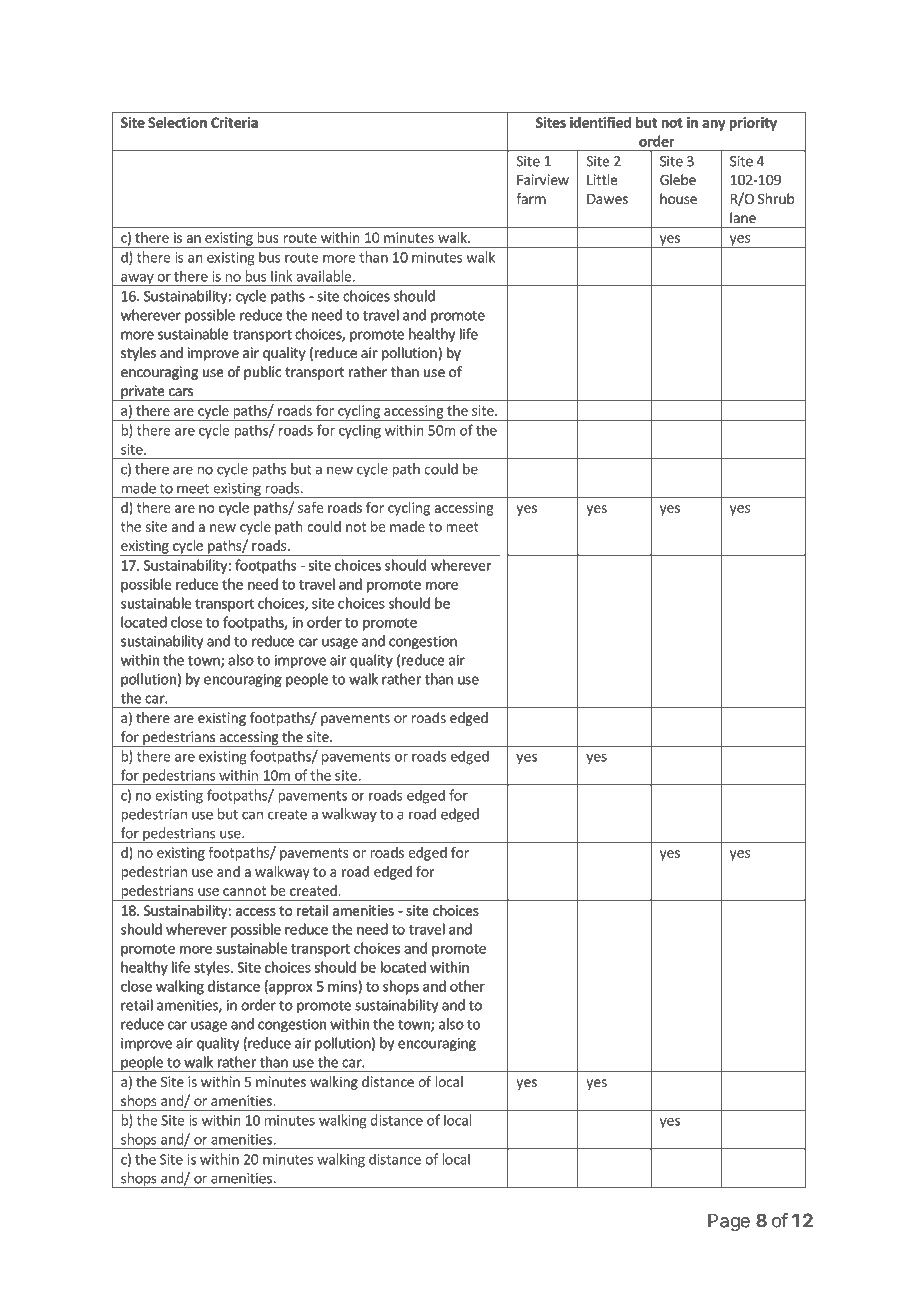 This image has height=1307, width=924. What do you see at coordinates (714, 125) in the image?
I see `any` at bounding box center [714, 125].
